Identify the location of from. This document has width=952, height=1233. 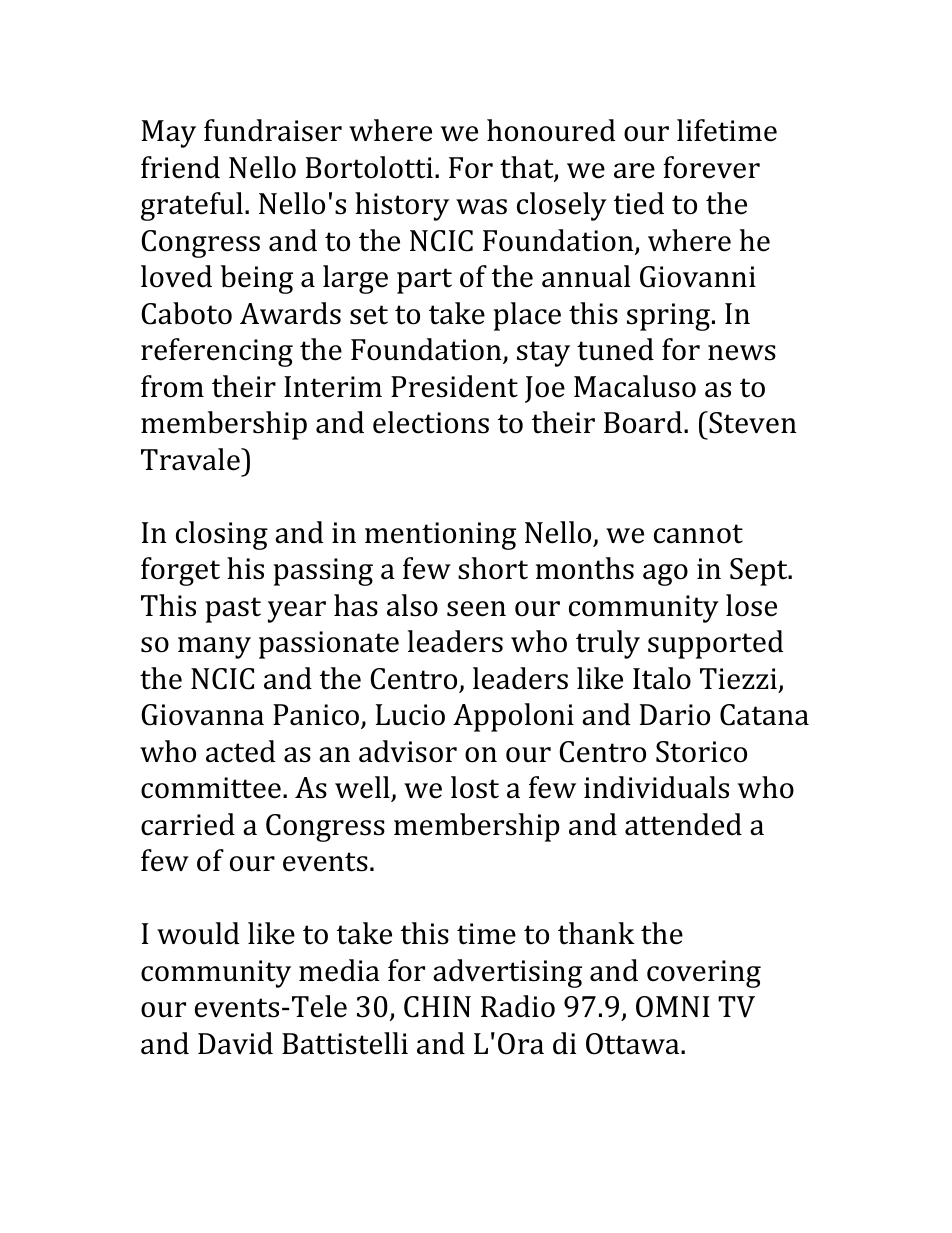
(172, 386).
